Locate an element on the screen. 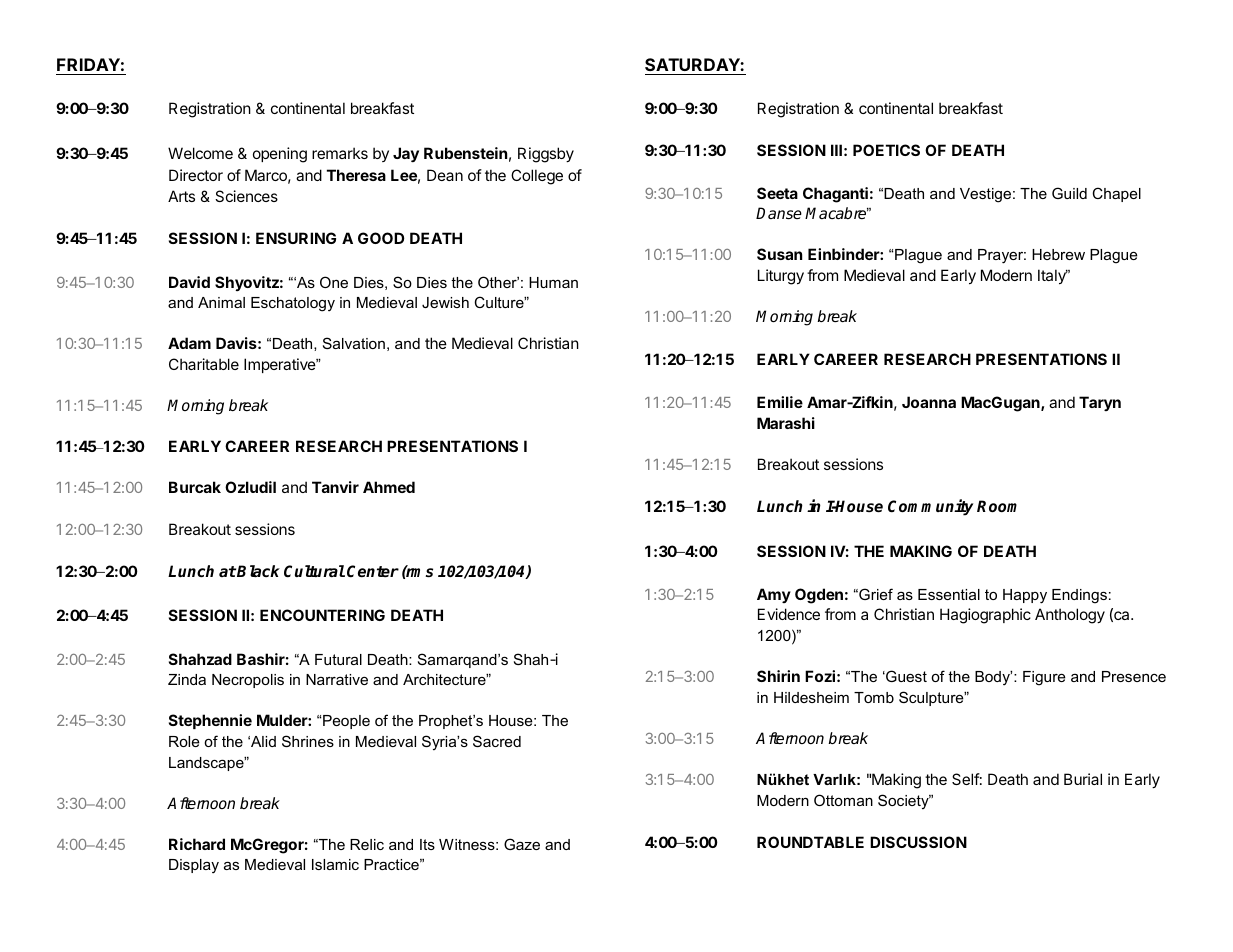 This screenshot has height=952, width=1233. Emilie is located at coordinates (780, 402).
